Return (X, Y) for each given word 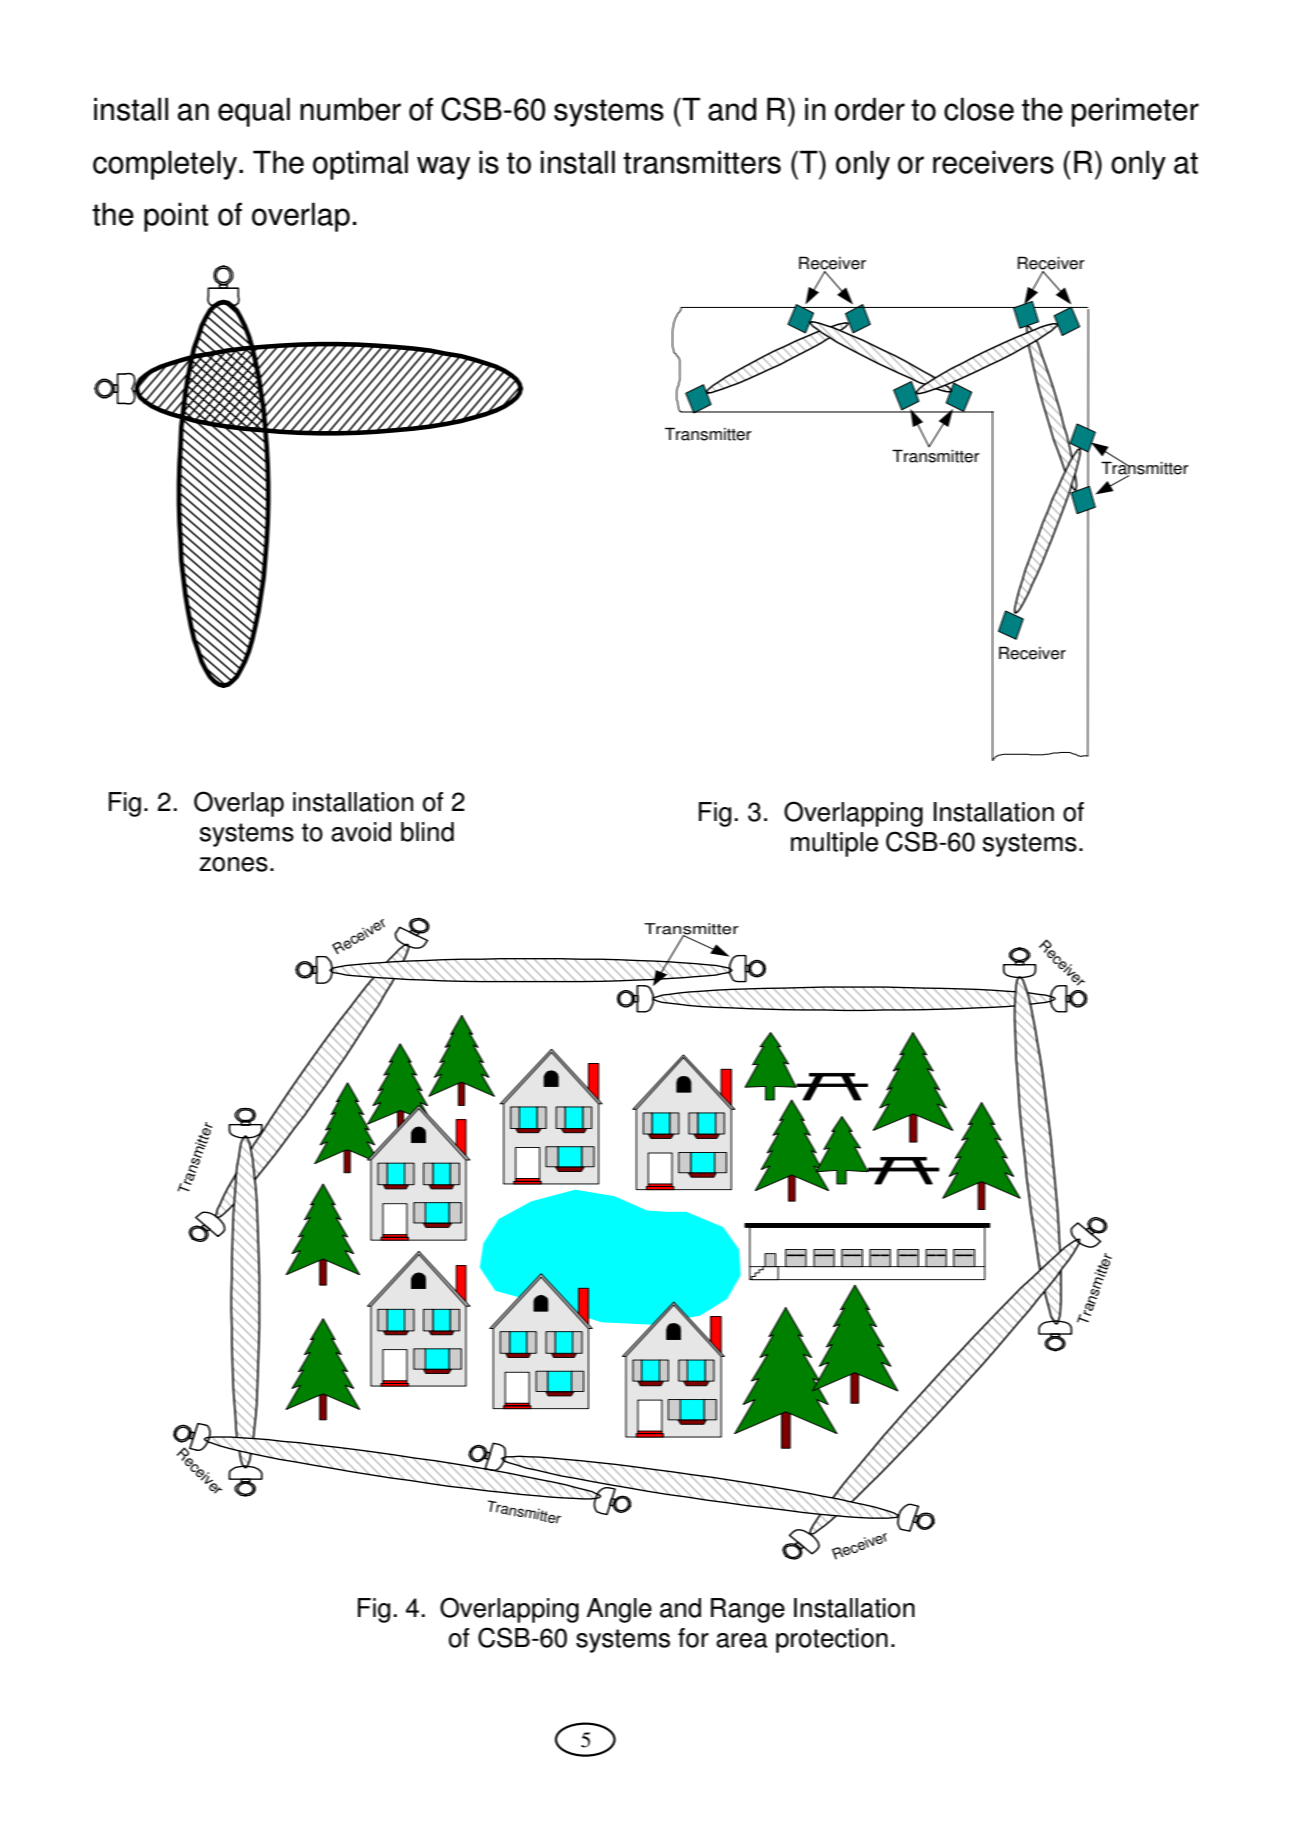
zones (233, 864)
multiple (834, 844)
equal (254, 112)
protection (832, 1640)
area (742, 1640)
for (693, 1638)
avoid (361, 832)
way (443, 168)
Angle (619, 1610)
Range (748, 1610)
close (979, 109)
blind (427, 832)
